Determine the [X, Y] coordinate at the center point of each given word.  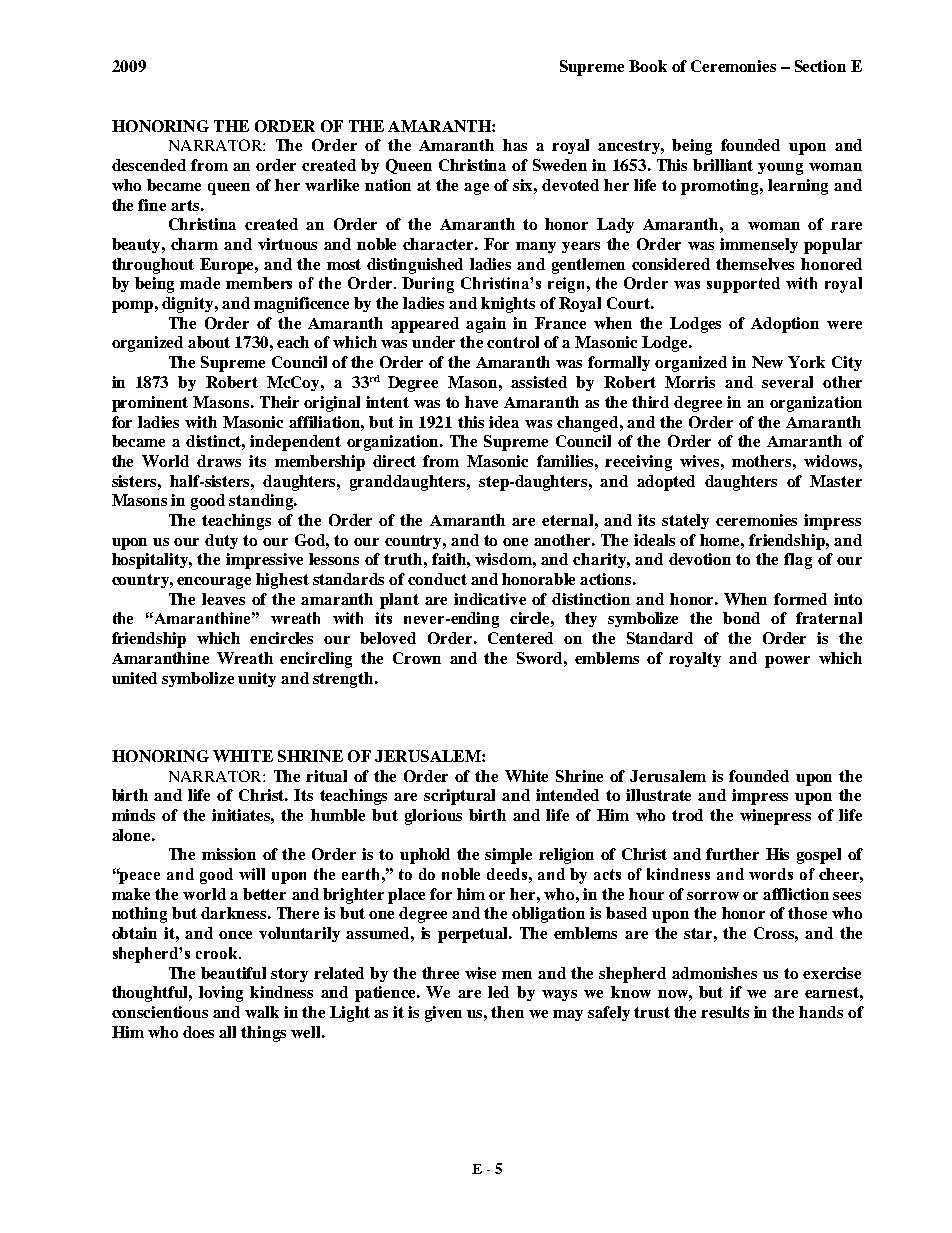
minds [133, 815]
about [209, 342]
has [515, 145]
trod [687, 815]
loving [221, 994]
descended [149, 165]
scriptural [459, 797]
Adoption [785, 325]
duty [221, 541]
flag [798, 561]
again [486, 325]
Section [820, 66]
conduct [437, 579]
